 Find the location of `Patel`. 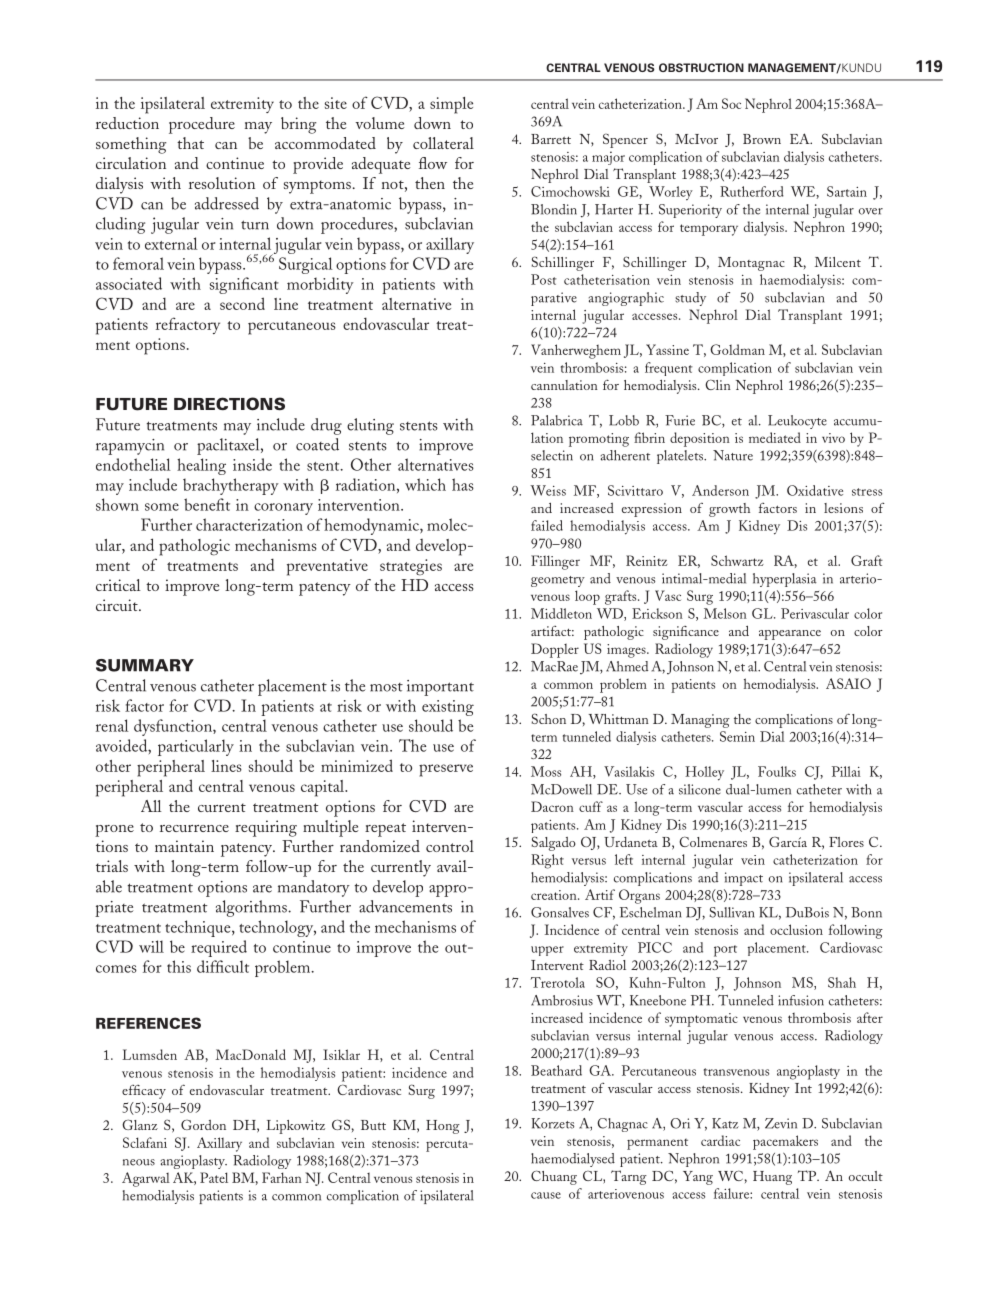

Patel is located at coordinates (214, 1177).
